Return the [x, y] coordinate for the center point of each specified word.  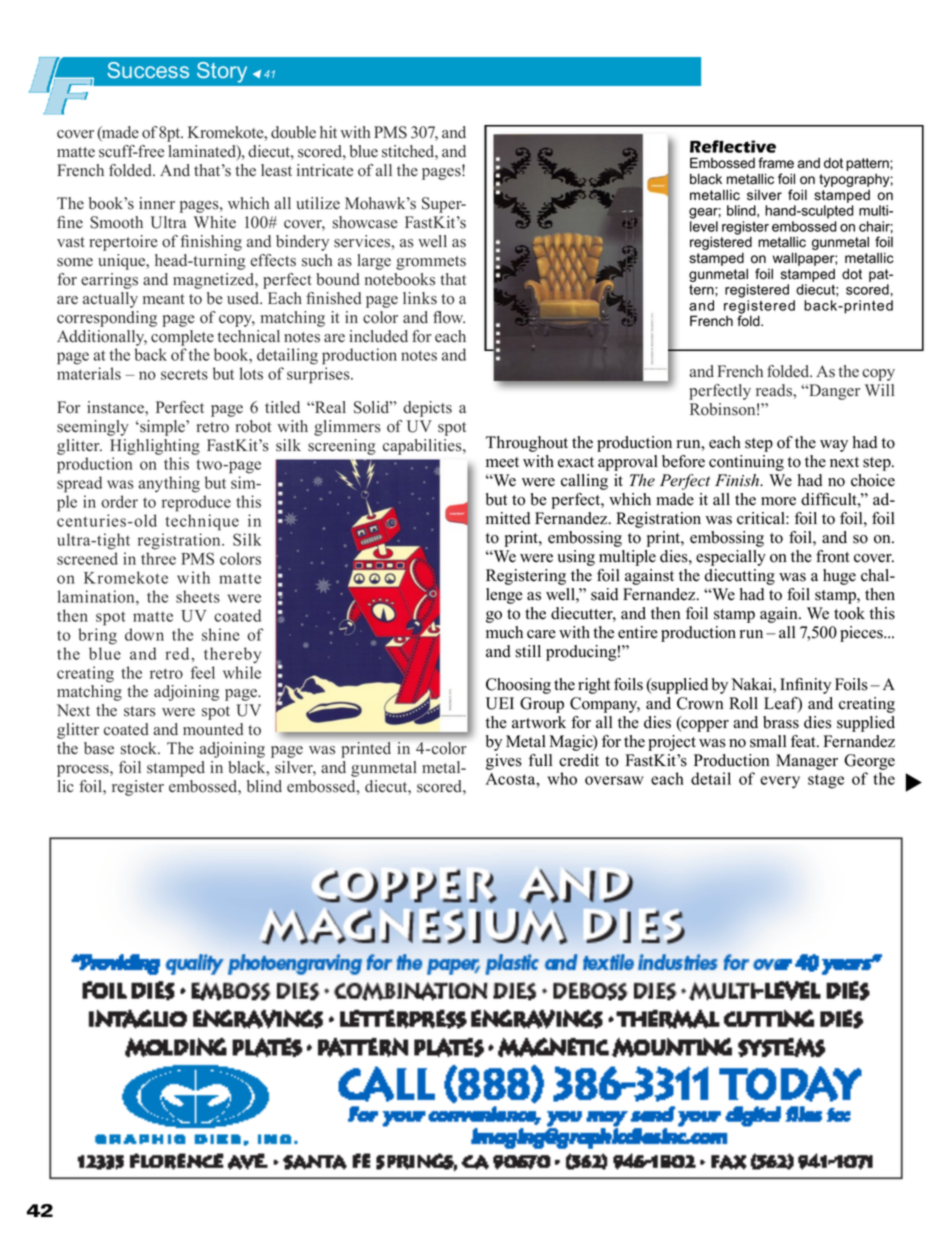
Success [148, 70]
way [834, 446]
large [374, 262]
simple [162, 428]
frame [776, 163]
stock [140, 748]
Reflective [733, 146]
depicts [427, 409]
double [293, 132]
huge [839, 577]
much [504, 632]
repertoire [123, 243]
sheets [198, 596]
